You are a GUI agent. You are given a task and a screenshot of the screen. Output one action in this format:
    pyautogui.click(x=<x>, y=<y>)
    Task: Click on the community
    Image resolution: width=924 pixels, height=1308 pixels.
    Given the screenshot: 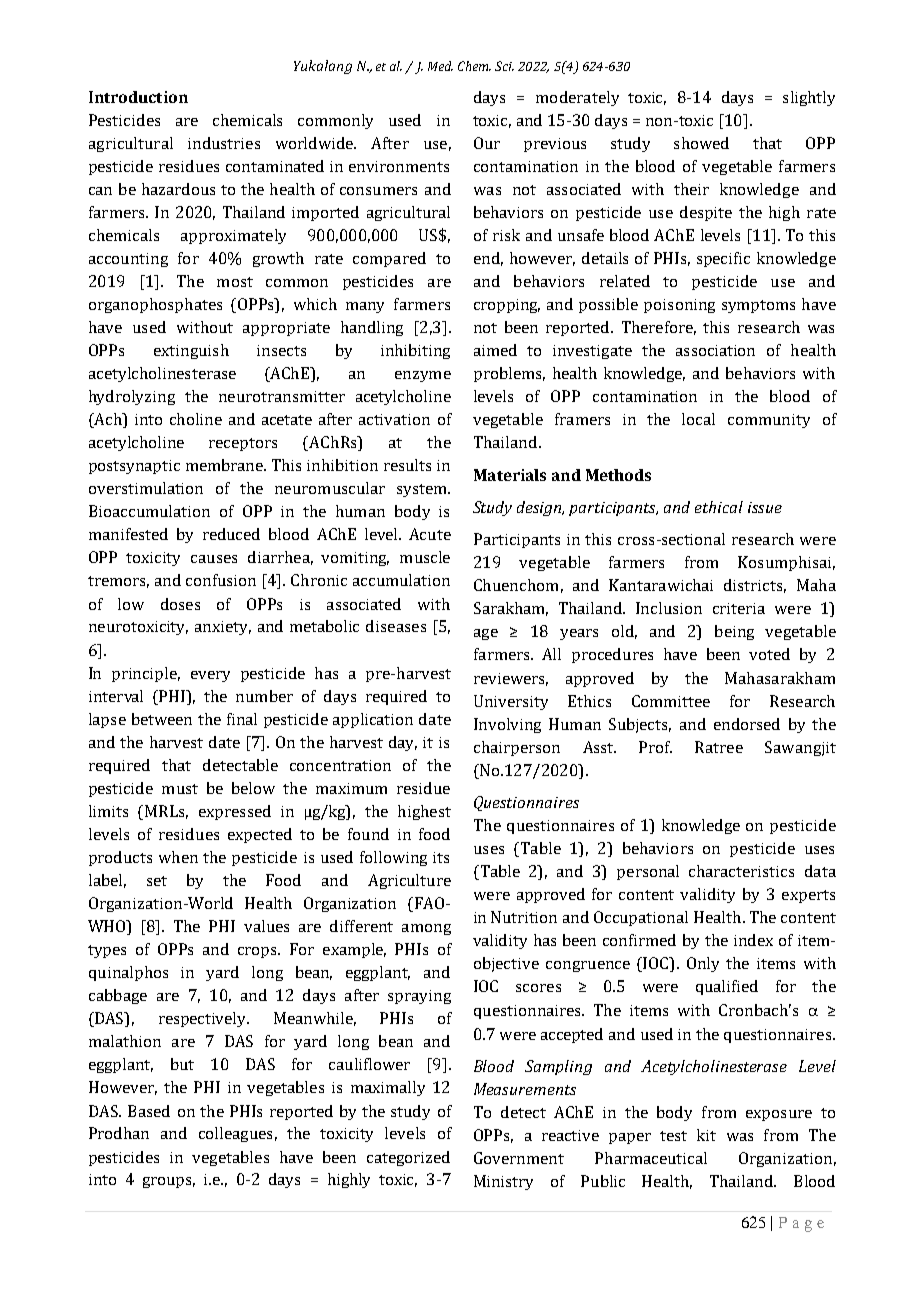 What is the action you would take?
    pyautogui.click(x=769, y=421)
